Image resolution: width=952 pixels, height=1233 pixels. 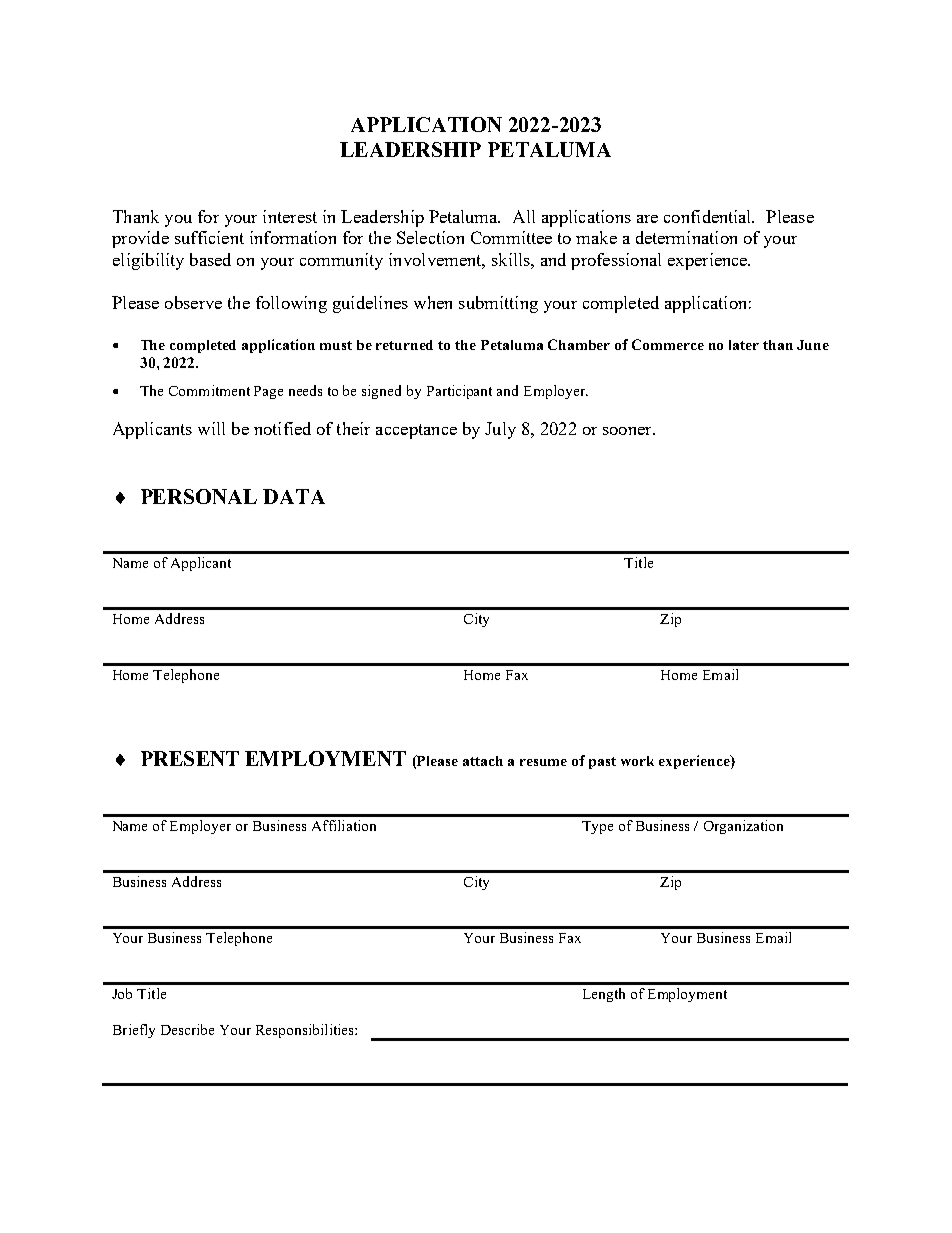 I want to click on sufficient, so click(x=209, y=237).
